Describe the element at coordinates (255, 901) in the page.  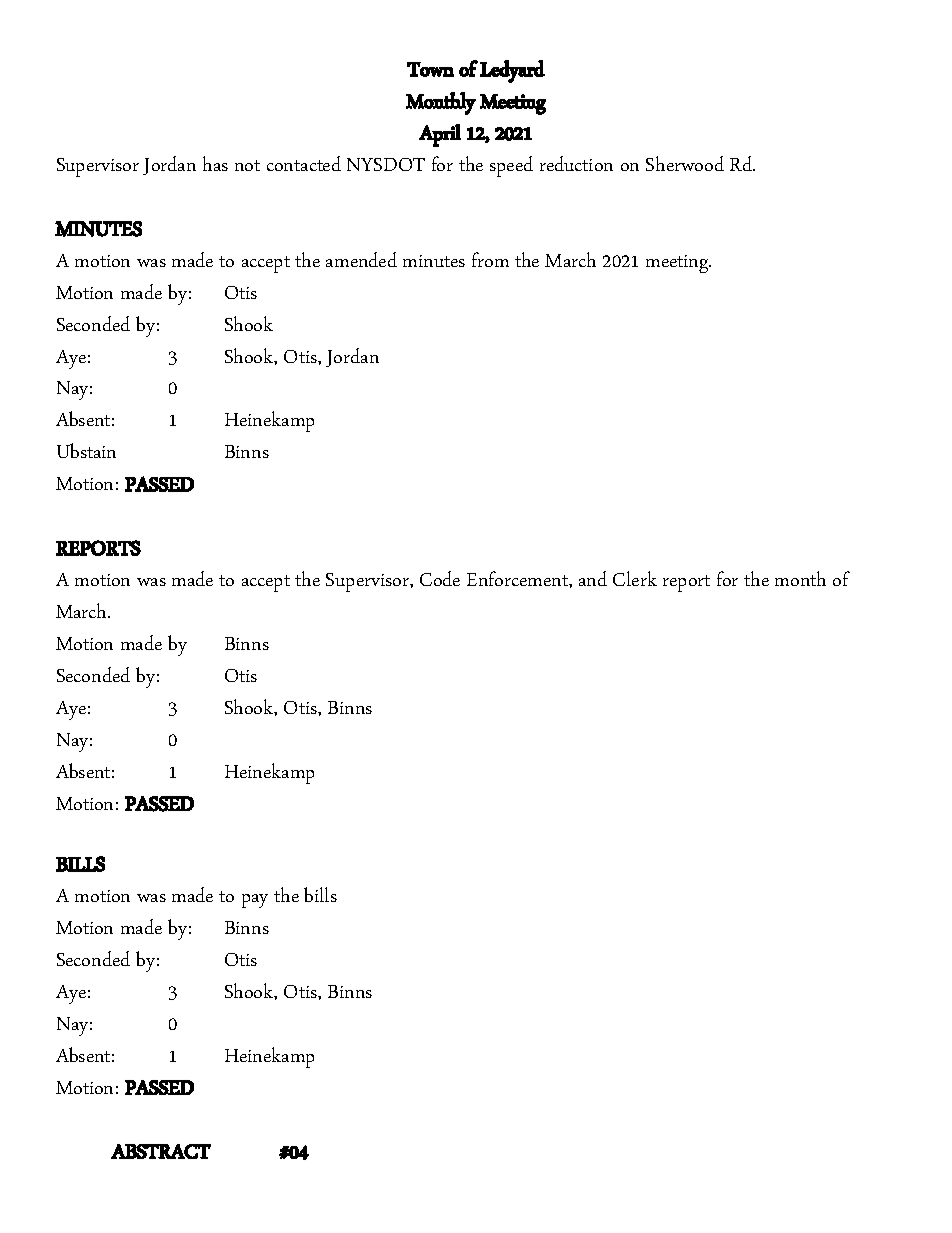
I see `pay` at that location.
